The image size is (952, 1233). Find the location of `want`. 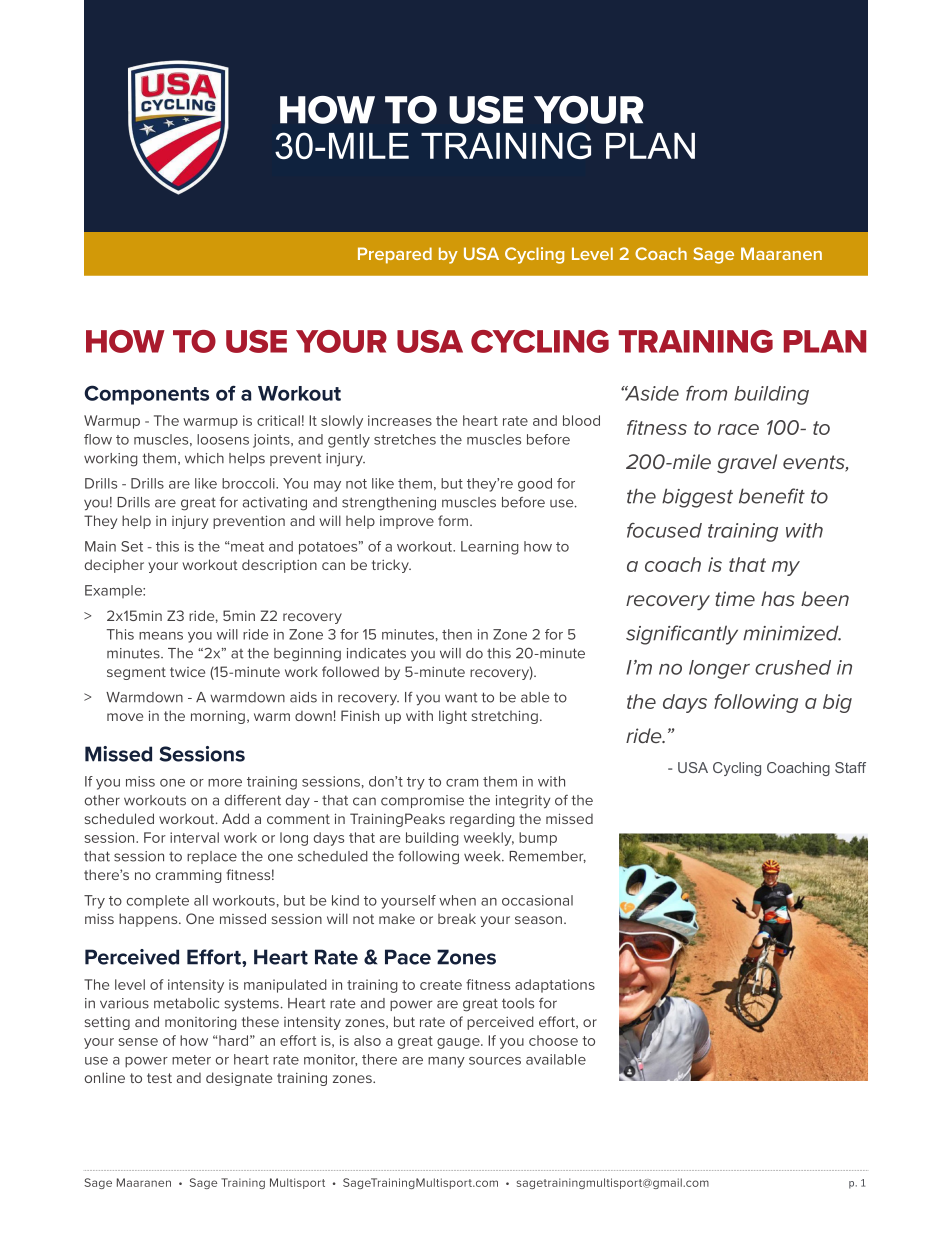

want is located at coordinates (461, 698).
